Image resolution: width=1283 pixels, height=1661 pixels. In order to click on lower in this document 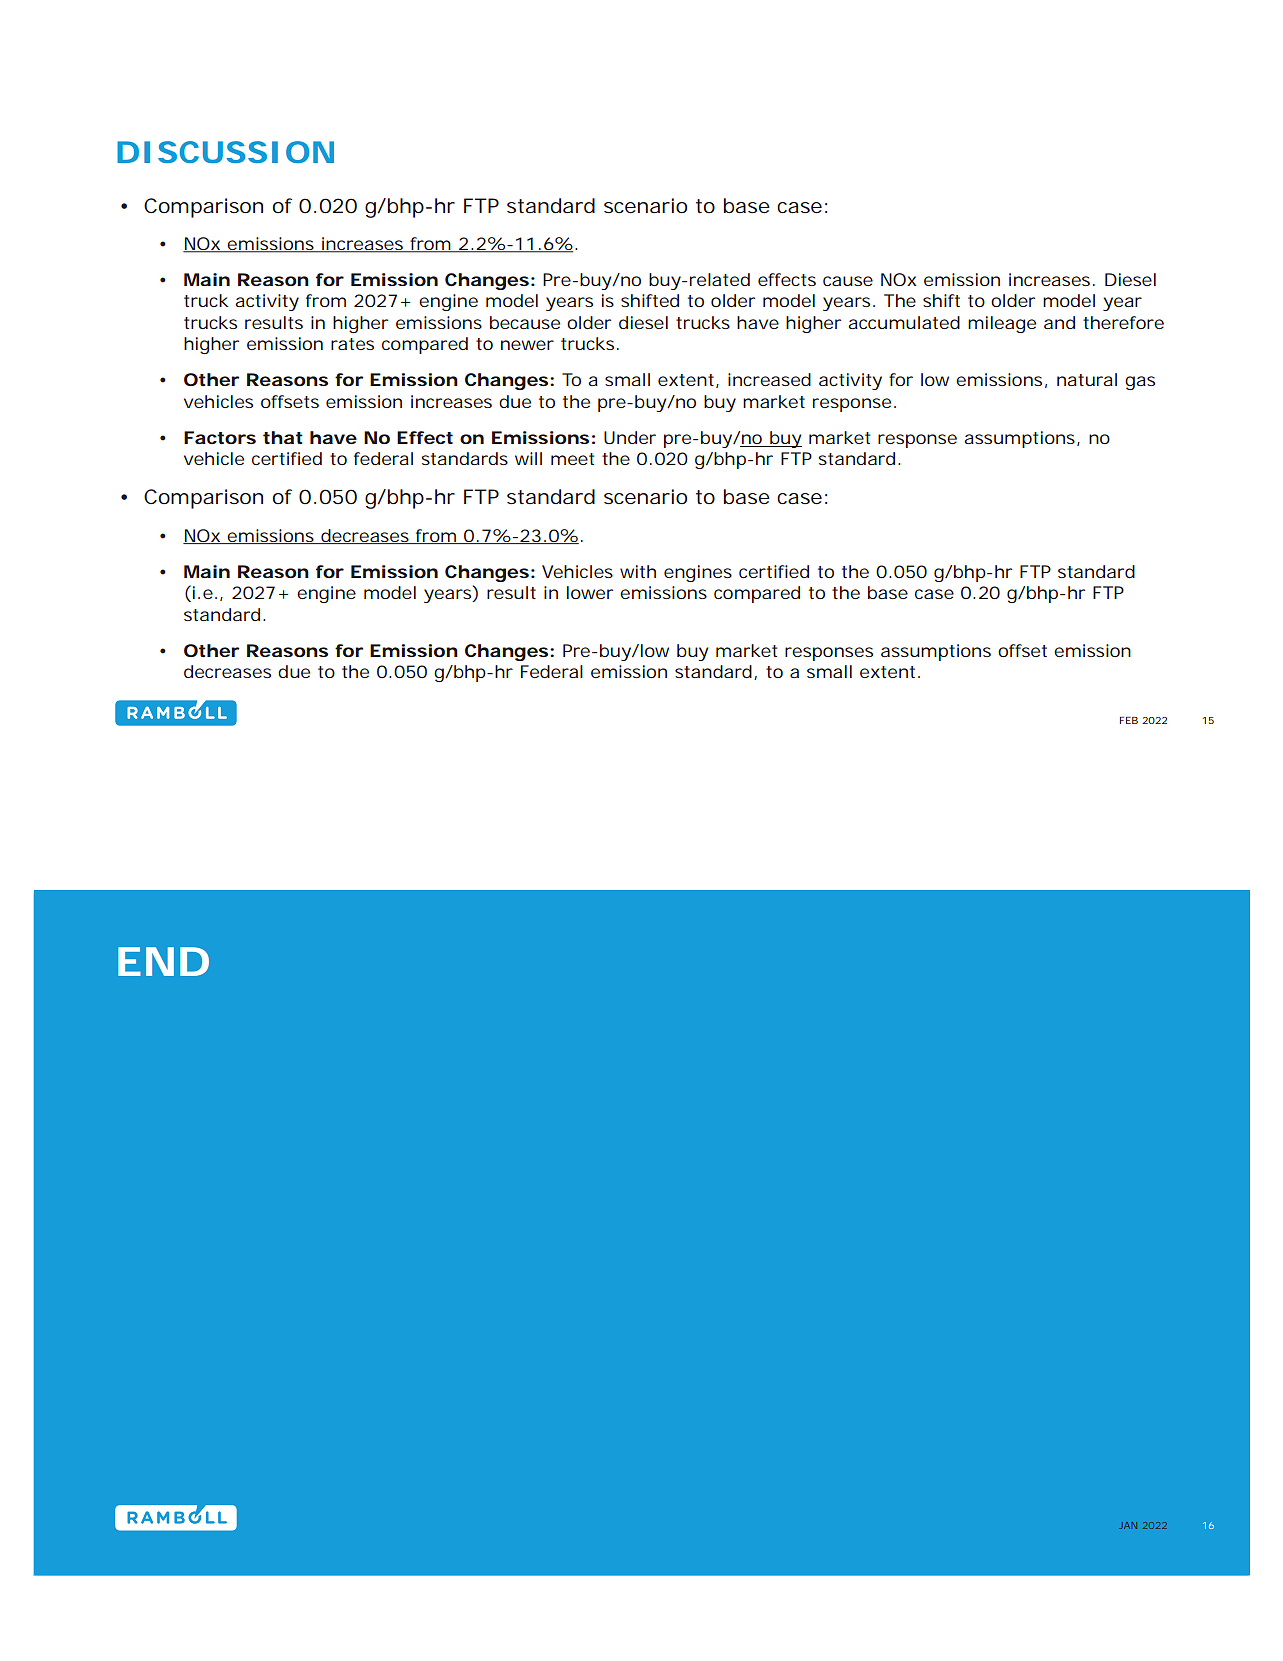, I will do `click(590, 592)`.
